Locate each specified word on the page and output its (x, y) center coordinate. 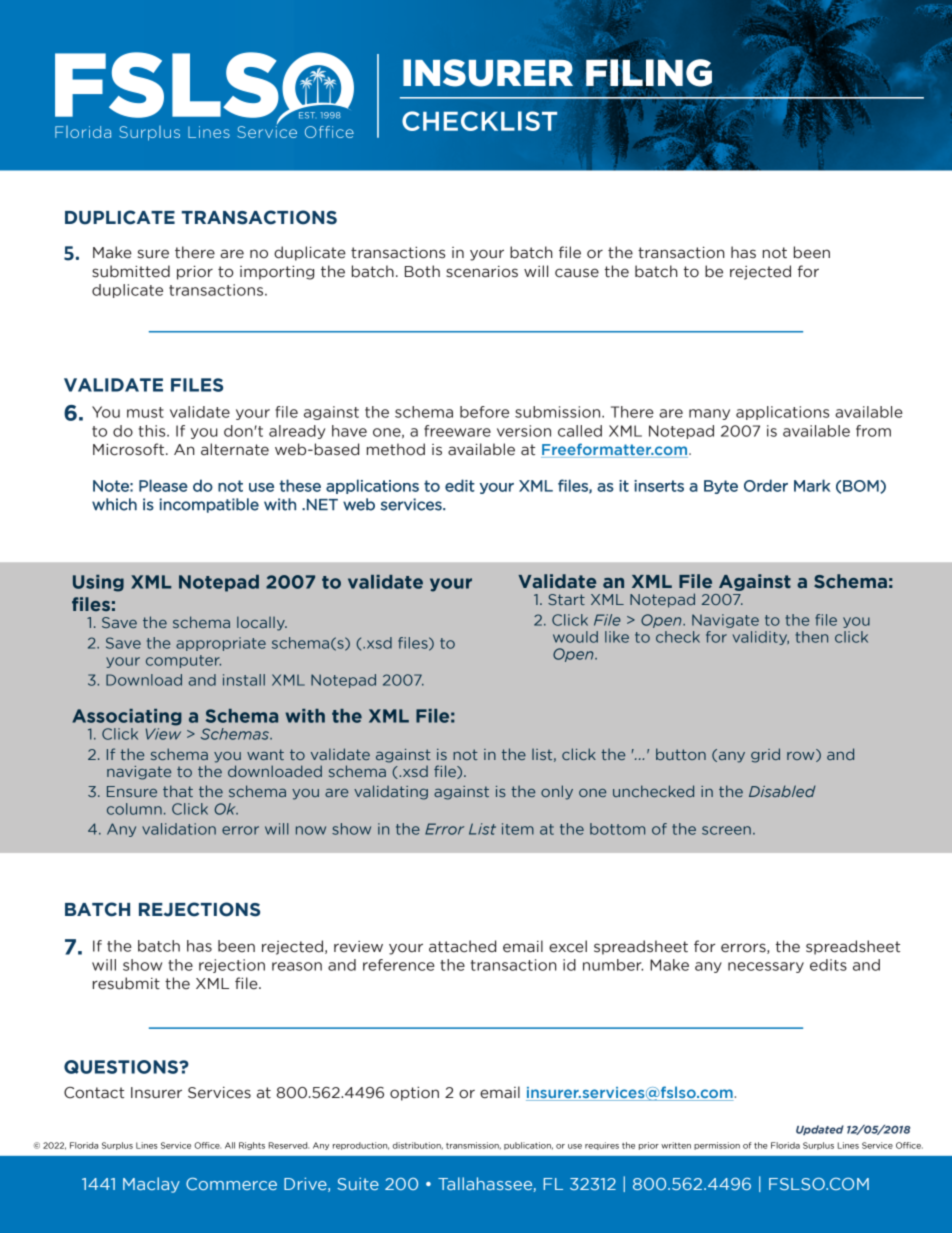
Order (766, 485)
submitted (131, 271)
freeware (457, 431)
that (178, 791)
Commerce (231, 1184)
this (153, 431)
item (518, 829)
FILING (649, 73)
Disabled (782, 791)
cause (577, 273)
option (414, 1094)
